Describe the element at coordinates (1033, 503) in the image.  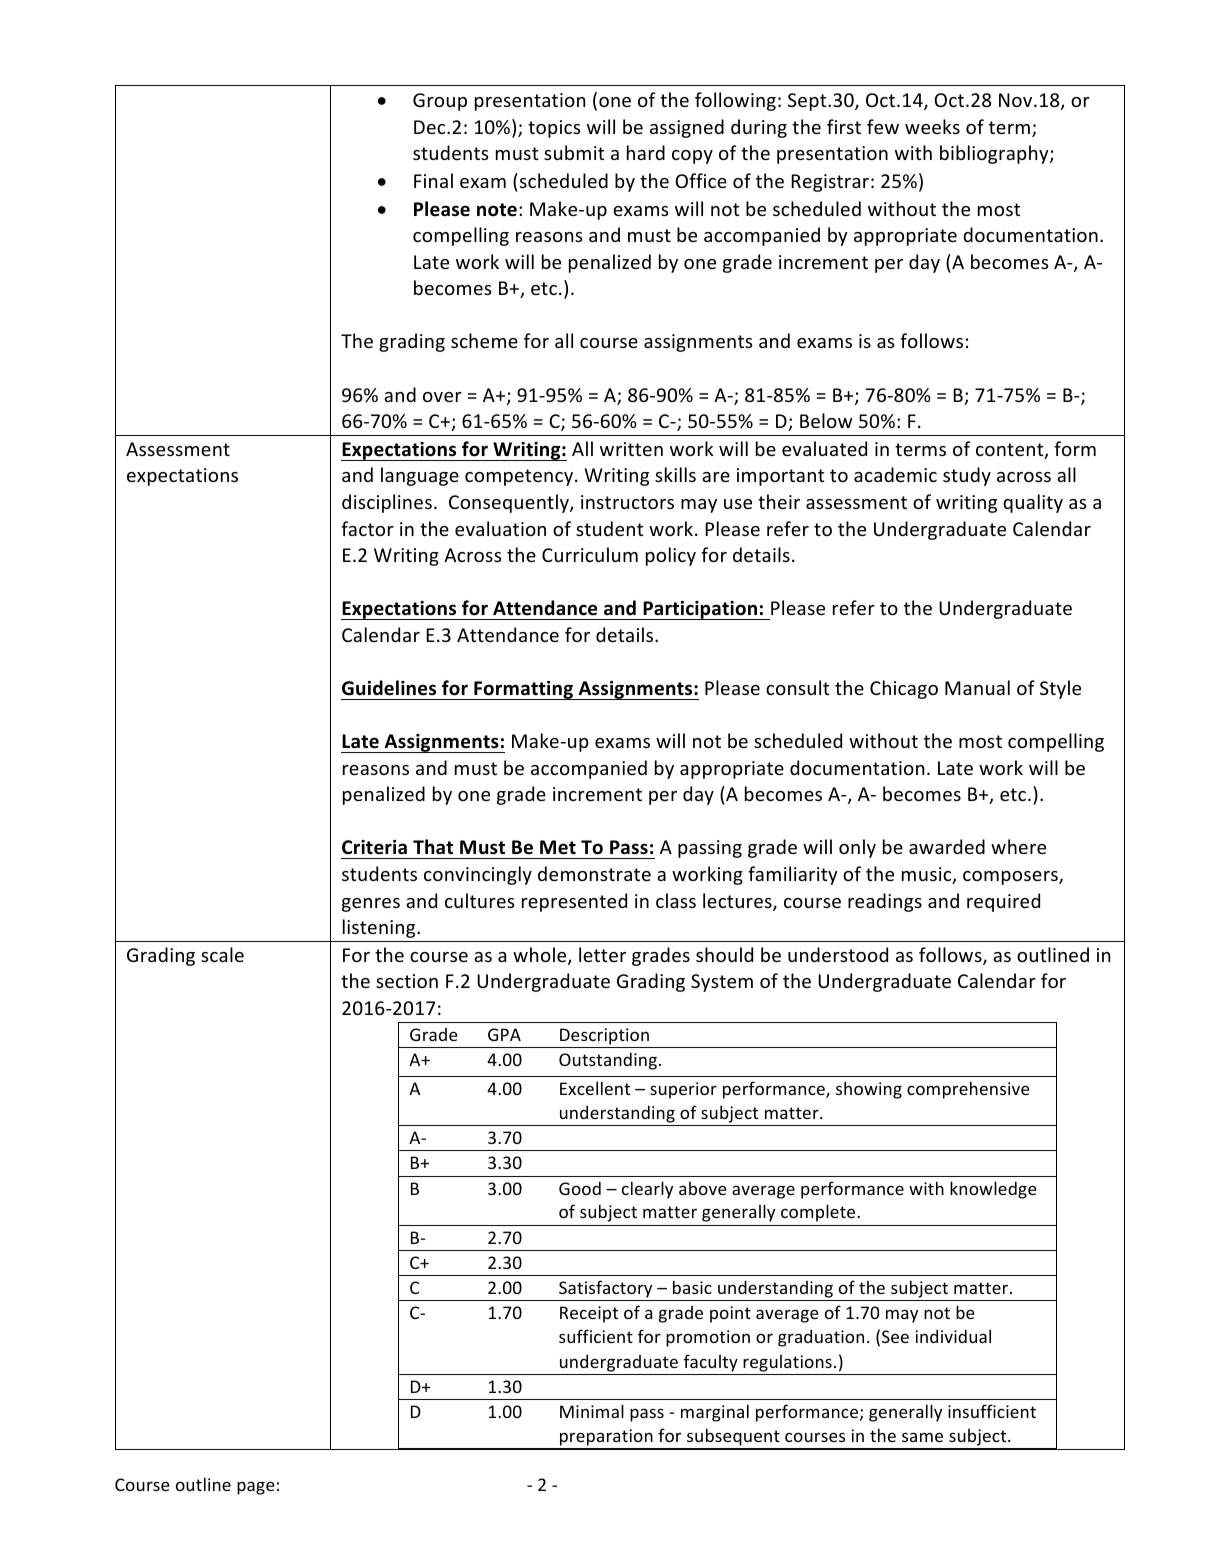
I see `quality` at that location.
